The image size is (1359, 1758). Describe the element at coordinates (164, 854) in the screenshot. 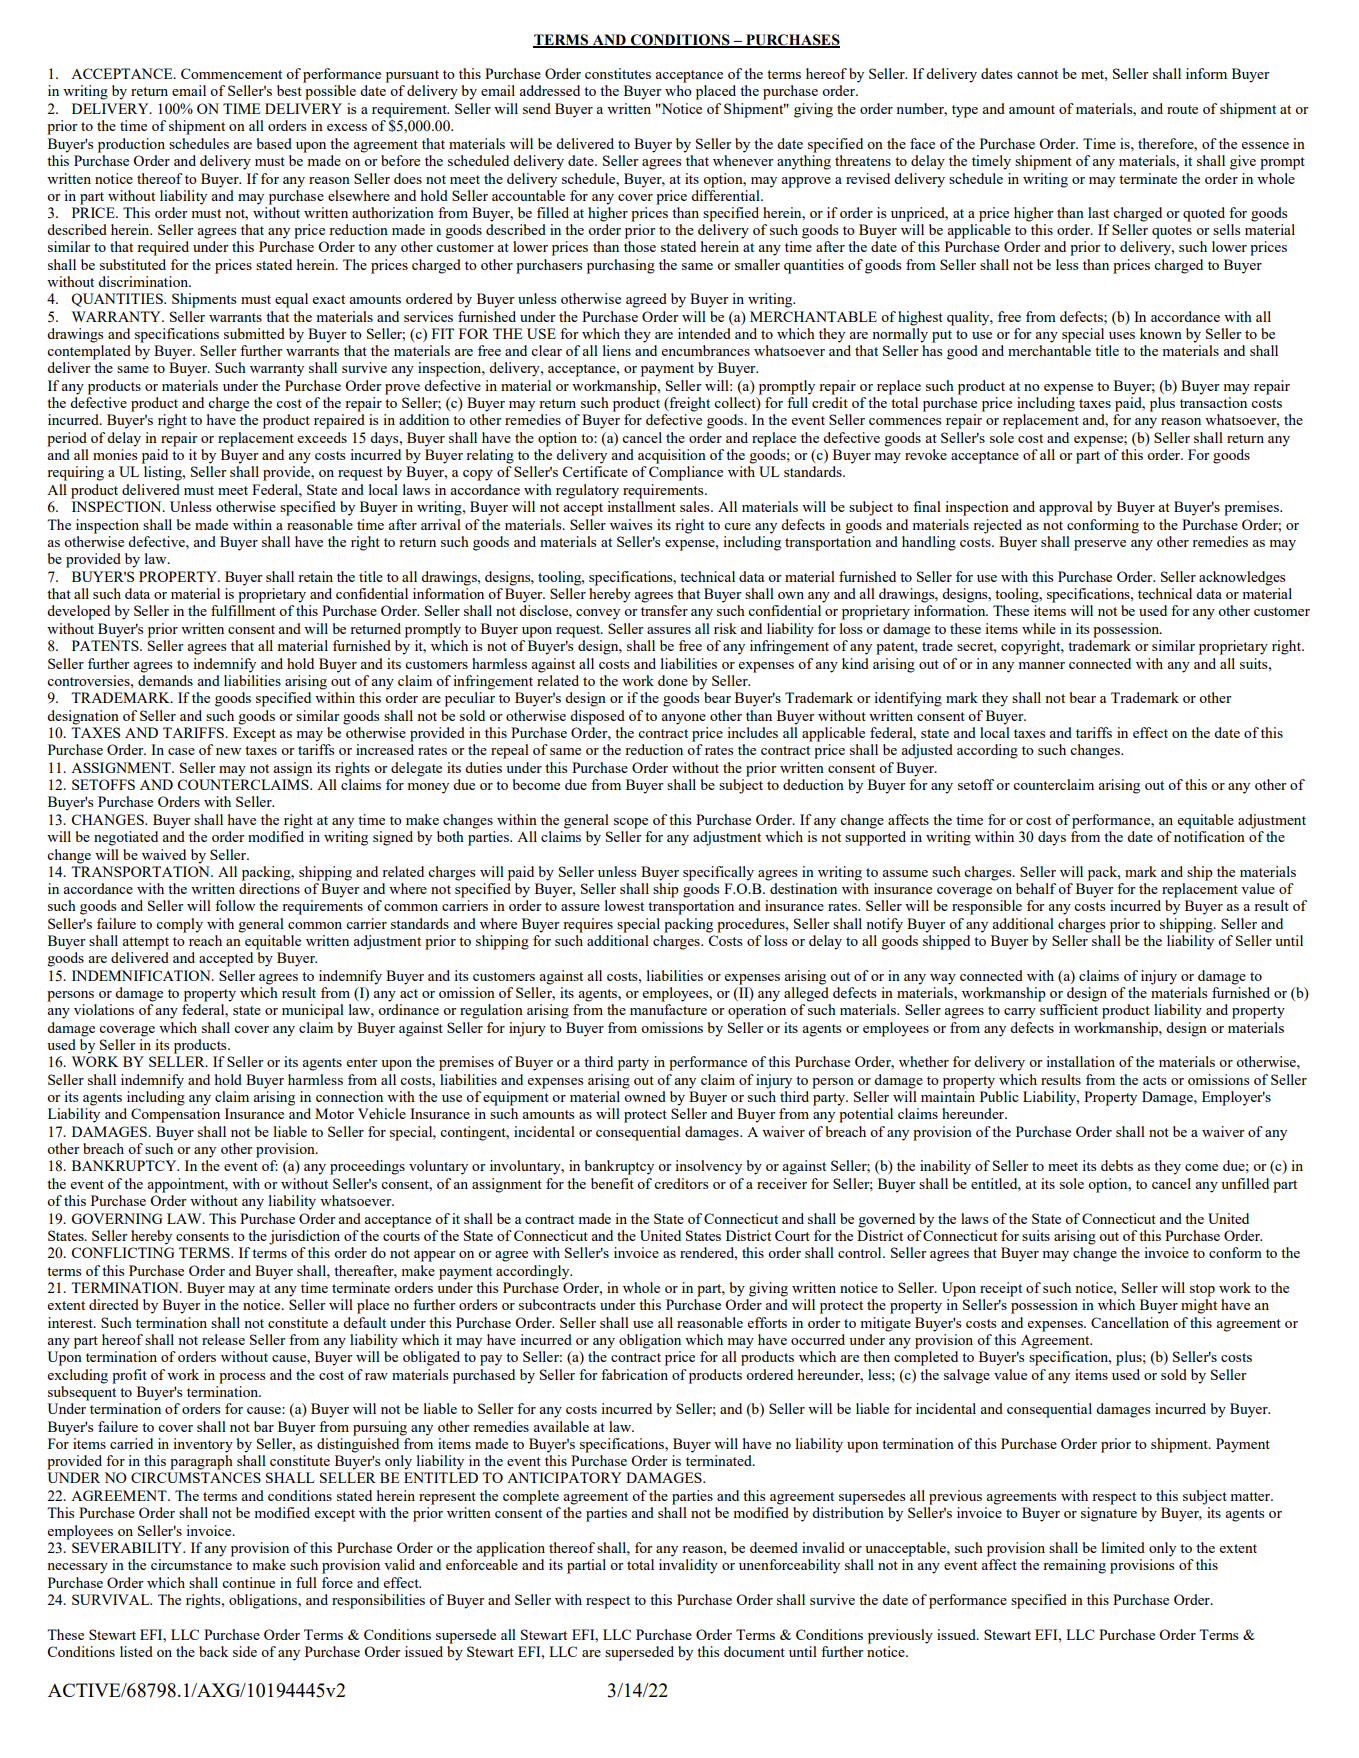

I see `waived` at that location.
